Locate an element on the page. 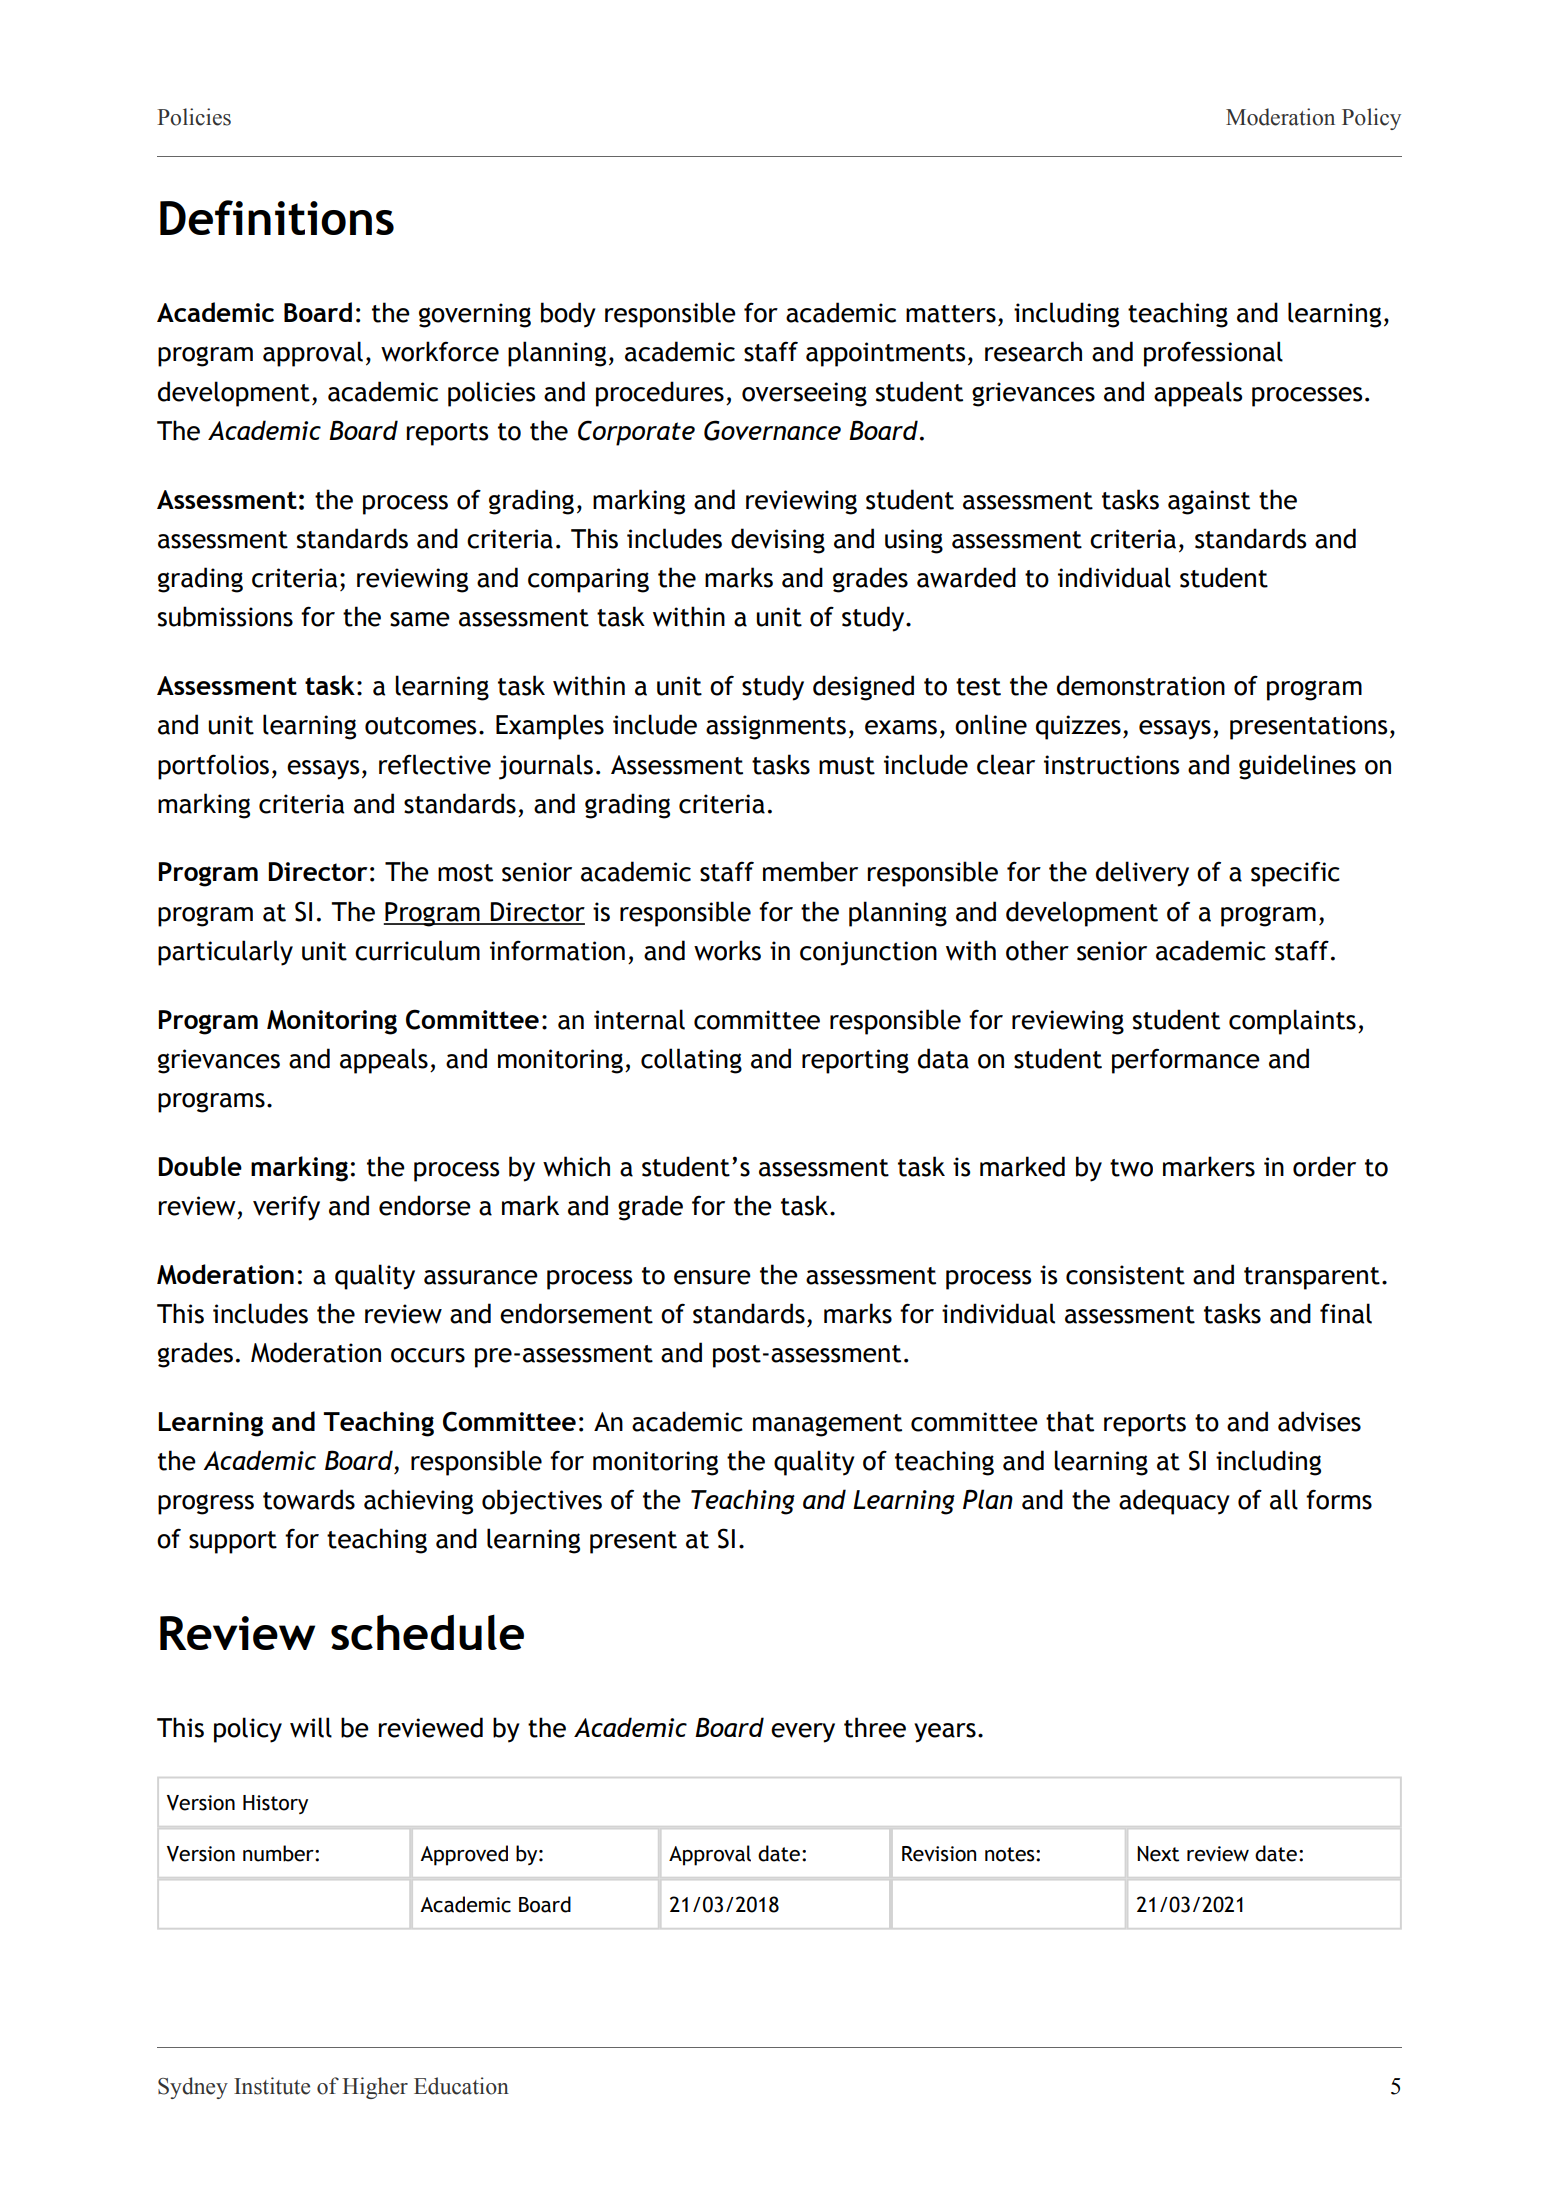  adequacy is located at coordinates (1174, 1502).
